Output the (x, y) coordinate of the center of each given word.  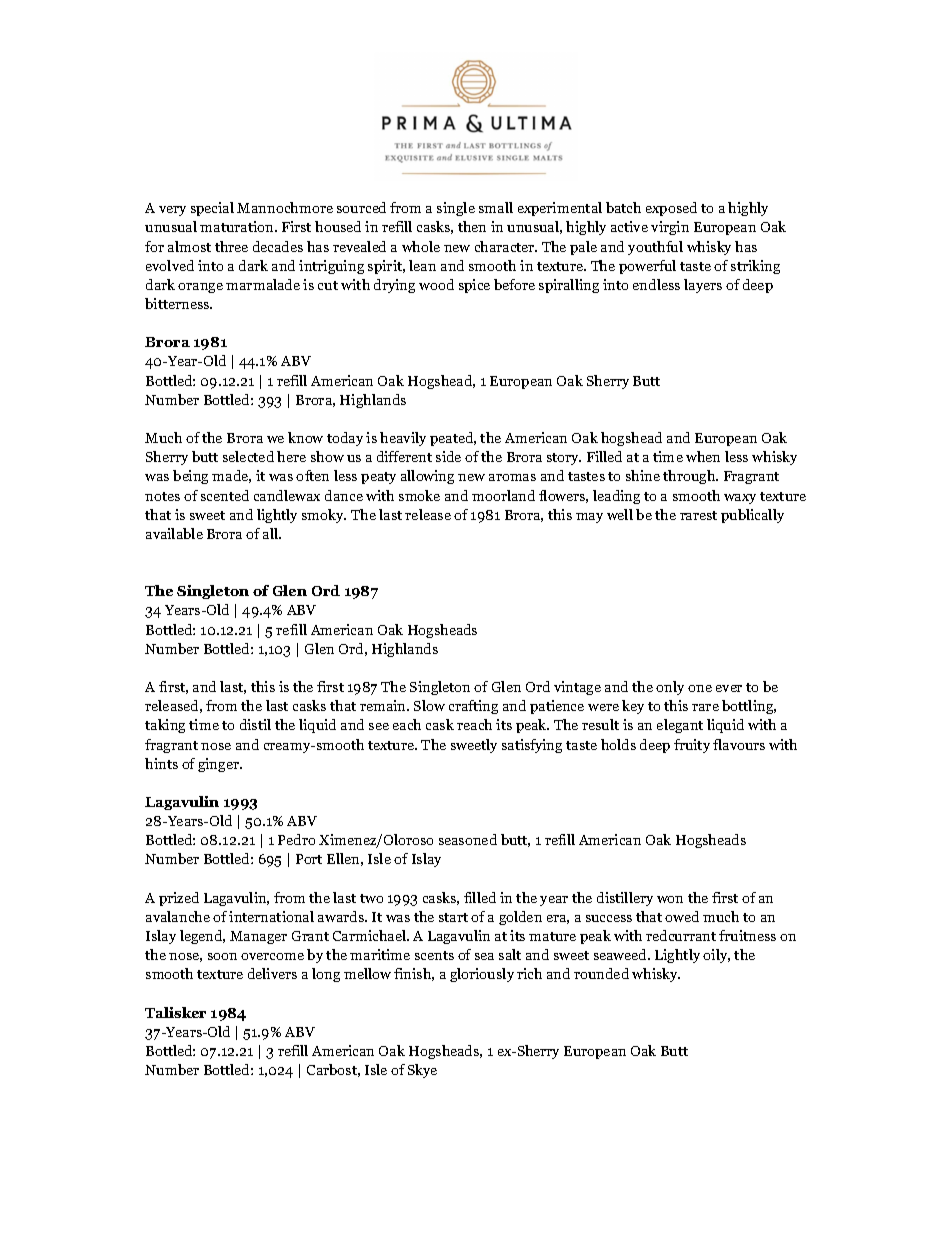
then (472, 226)
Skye (422, 1071)
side (448, 456)
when (703, 456)
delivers (272, 973)
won (670, 899)
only (670, 688)
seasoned (468, 839)
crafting (473, 707)
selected (248, 456)
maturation (238, 226)
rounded (601, 973)
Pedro (296, 839)
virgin (670, 228)
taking (165, 726)
